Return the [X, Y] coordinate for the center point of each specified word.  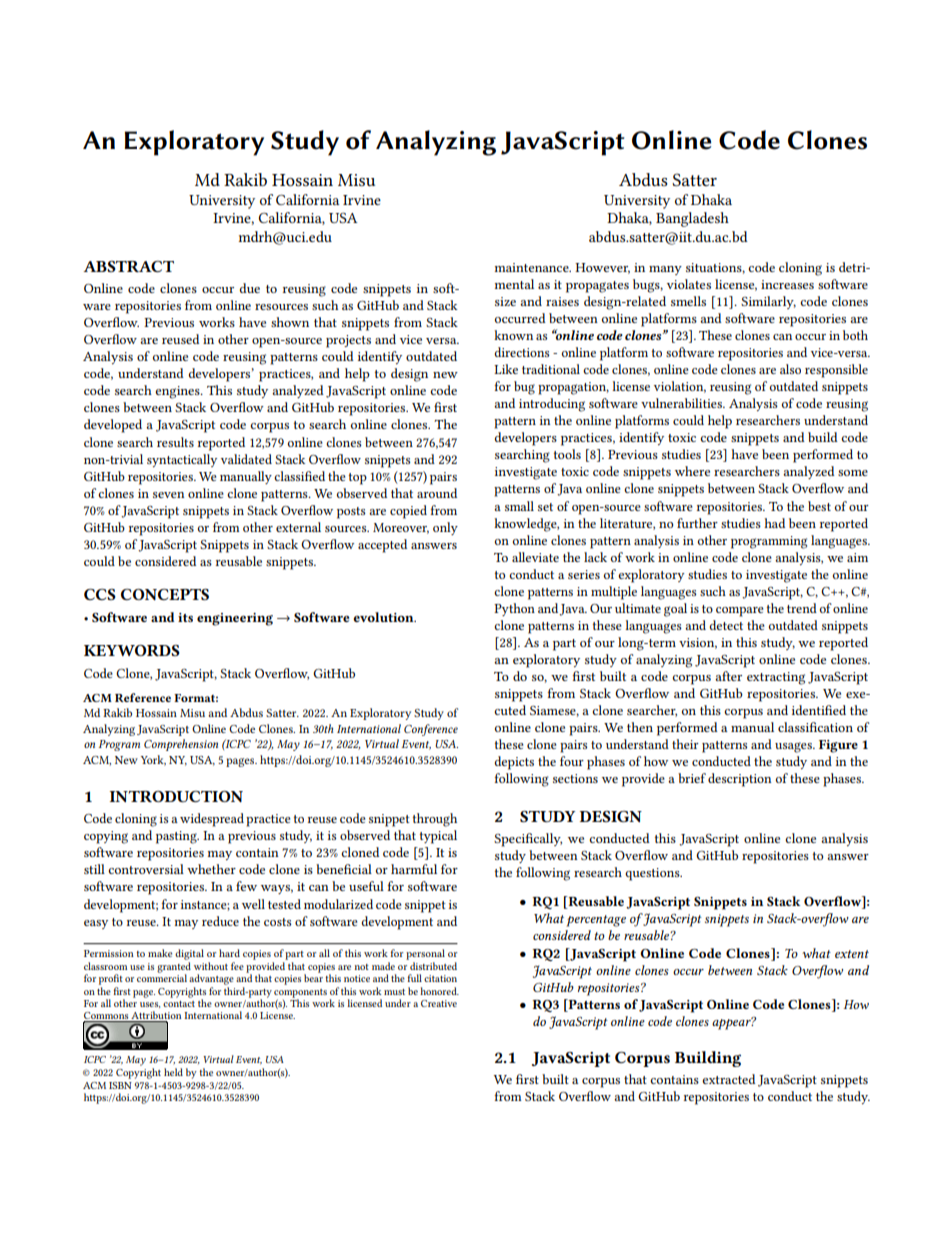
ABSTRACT [128, 266]
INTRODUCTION [176, 796]
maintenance [533, 267]
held [173, 1072]
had [774, 523]
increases [787, 284]
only [445, 528]
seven [168, 495]
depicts [514, 763]
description [740, 780]
